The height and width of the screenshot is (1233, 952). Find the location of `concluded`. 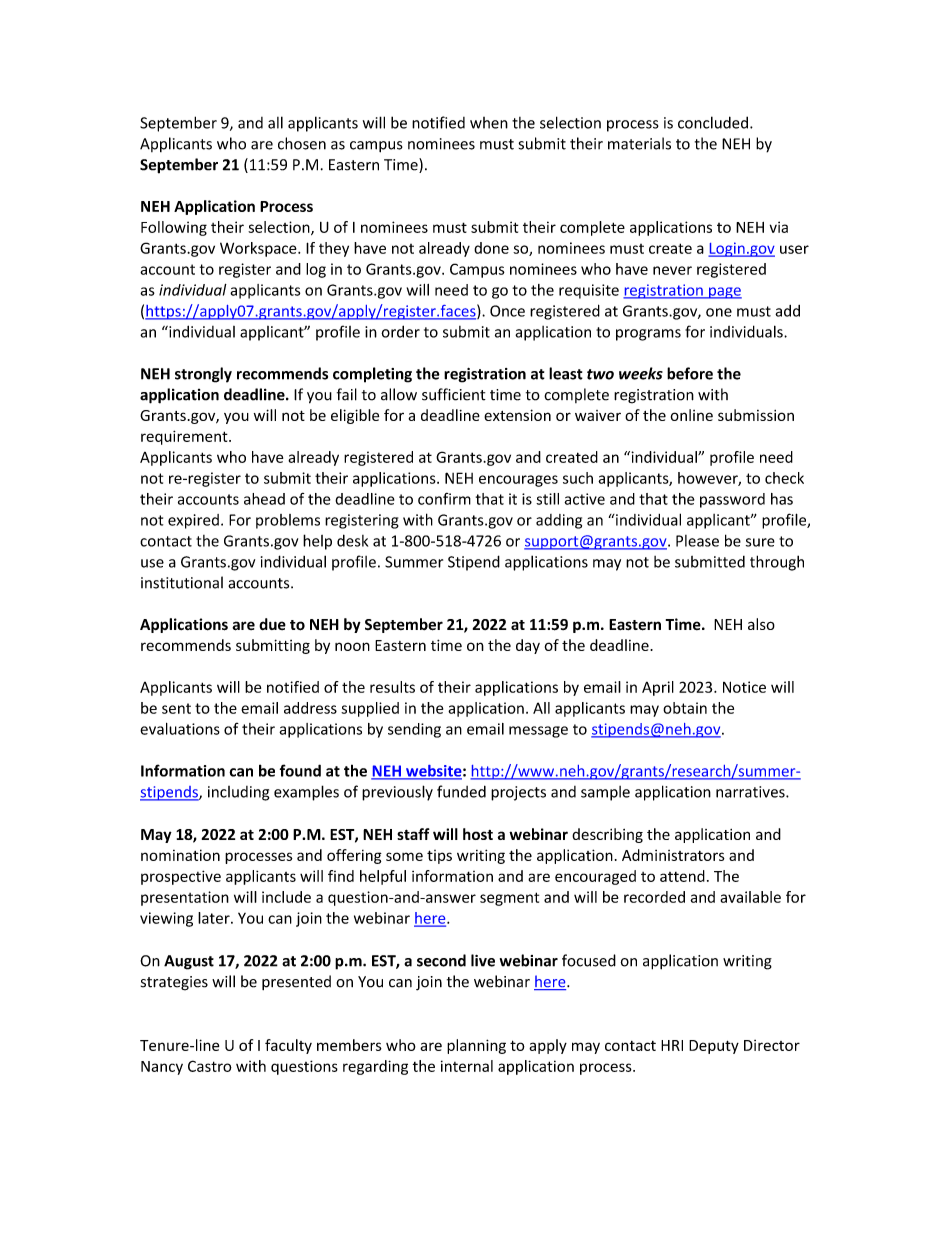

concluded is located at coordinates (713, 122).
